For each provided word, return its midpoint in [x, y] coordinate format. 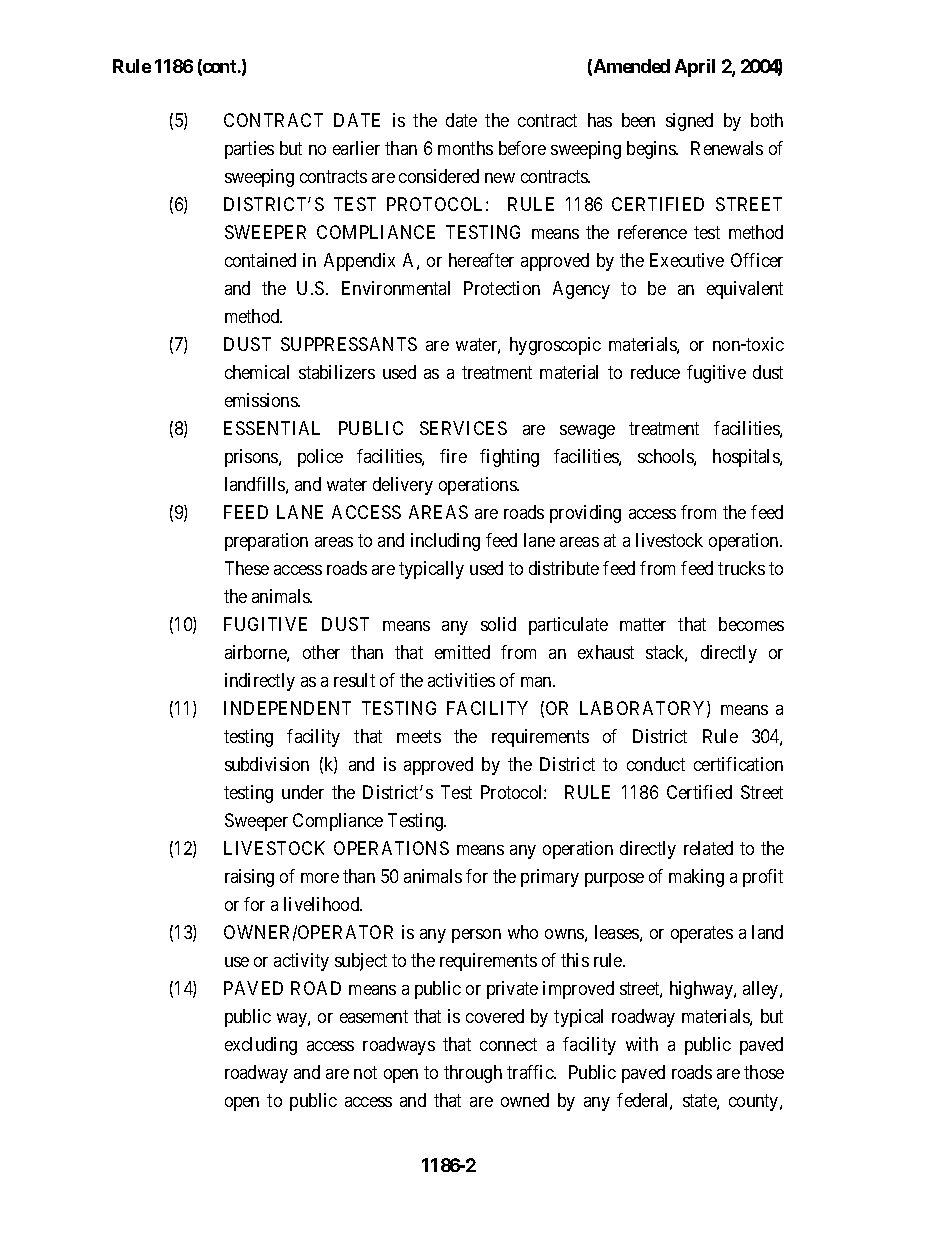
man [537, 682]
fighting [509, 458]
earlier [356, 148]
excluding [261, 1046]
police [320, 458]
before [522, 148]
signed [689, 122]
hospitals [747, 458]
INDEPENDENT [287, 708]
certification [738, 764]
